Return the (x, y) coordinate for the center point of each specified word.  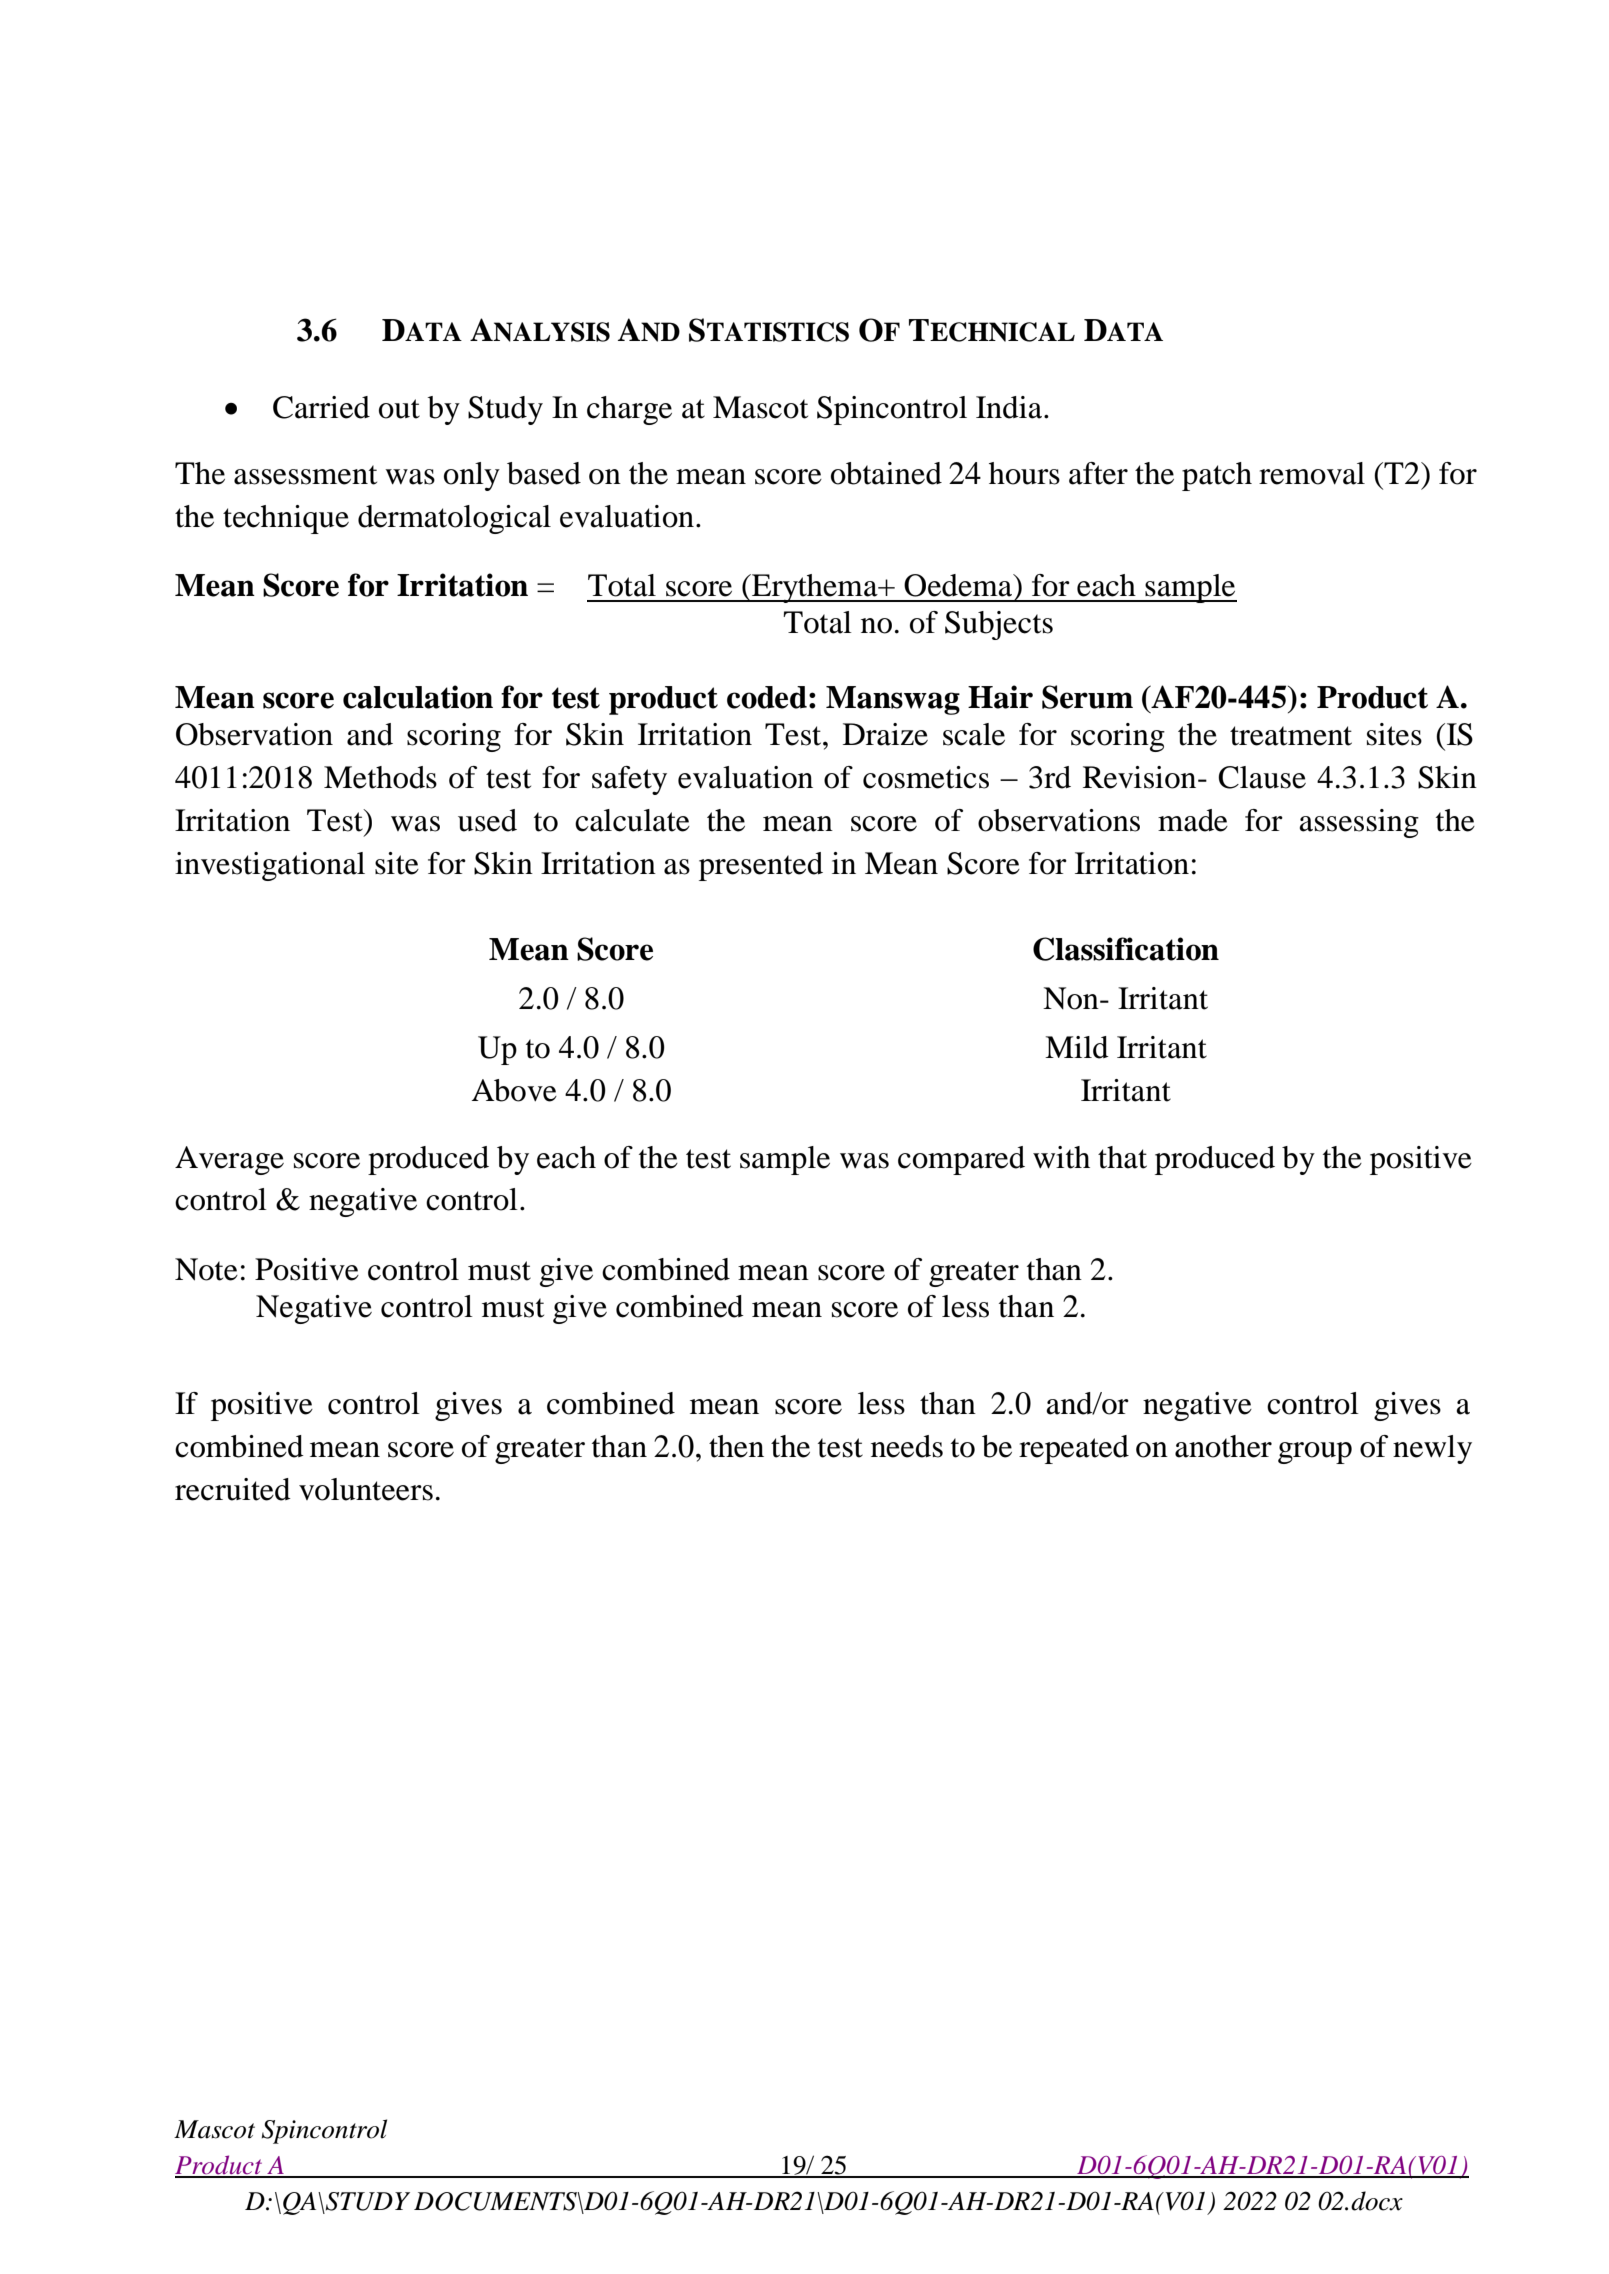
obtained (886, 473)
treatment (1291, 736)
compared (961, 1160)
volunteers (366, 1489)
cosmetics (926, 777)
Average (229, 1160)
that (1122, 1157)
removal (1312, 473)
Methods (380, 777)
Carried (321, 407)
